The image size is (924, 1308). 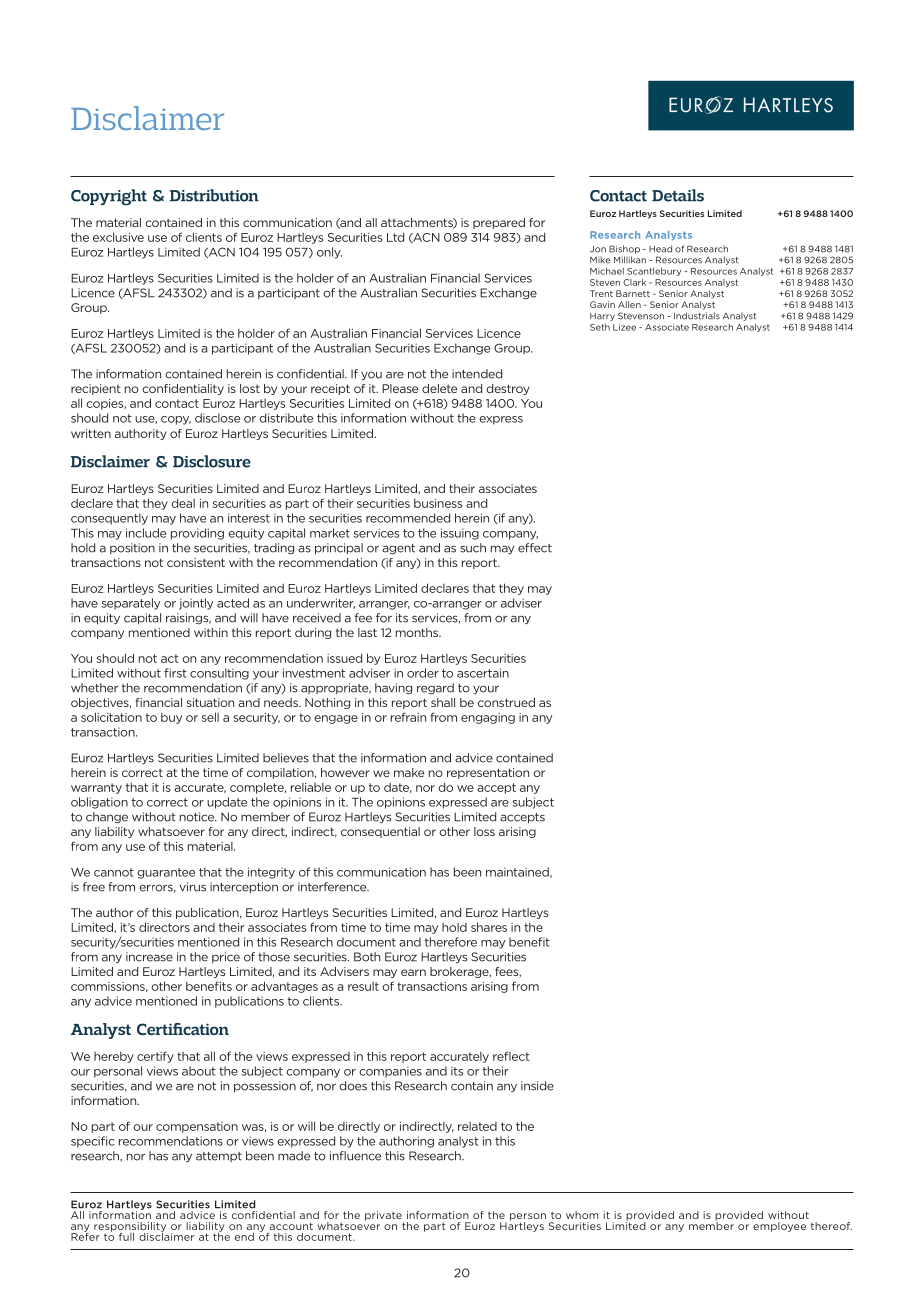 What do you see at coordinates (196, 562) in the screenshot?
I see `consistent` at bounding box center [196, 562].
